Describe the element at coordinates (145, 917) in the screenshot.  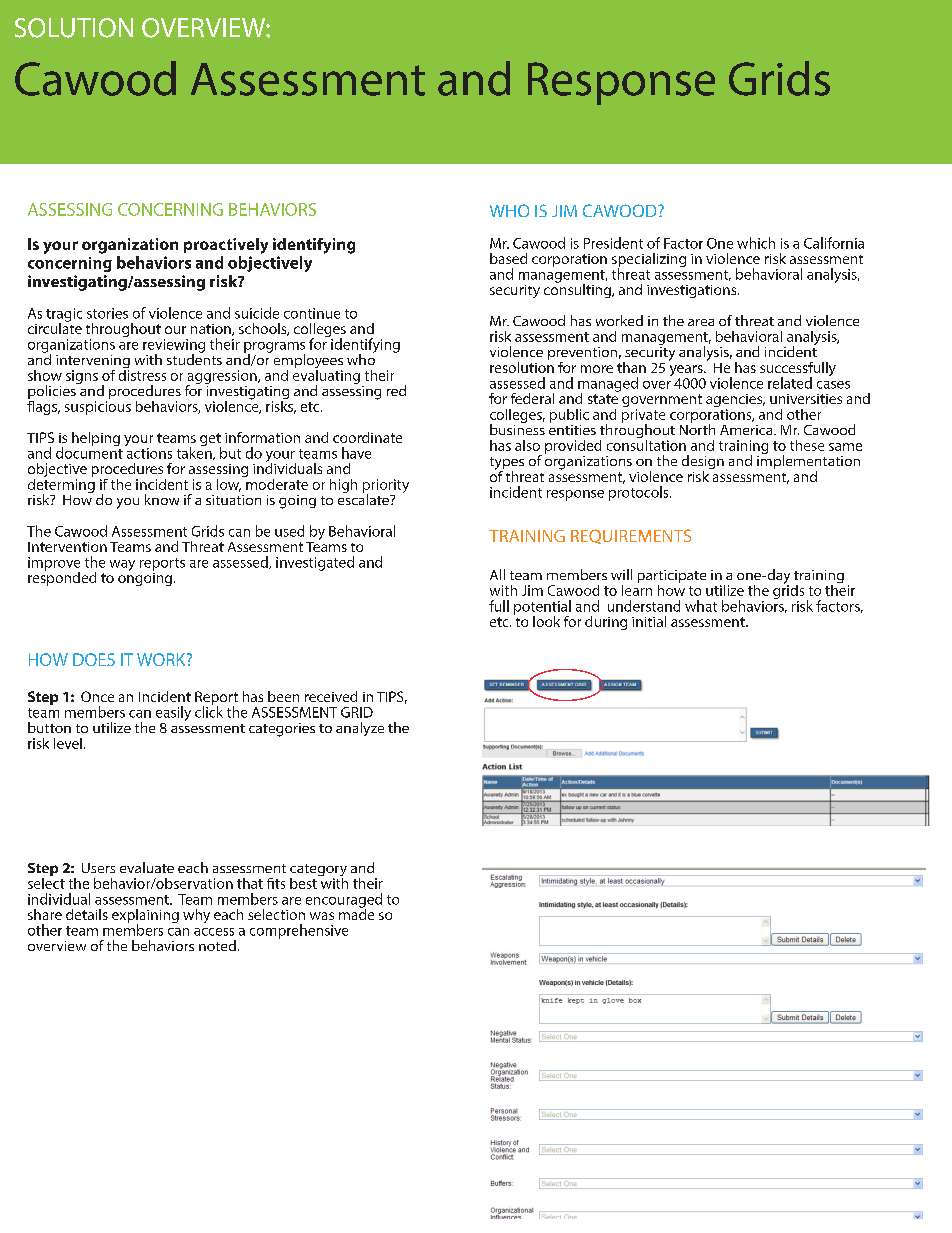
I see `explaining` at that location.
